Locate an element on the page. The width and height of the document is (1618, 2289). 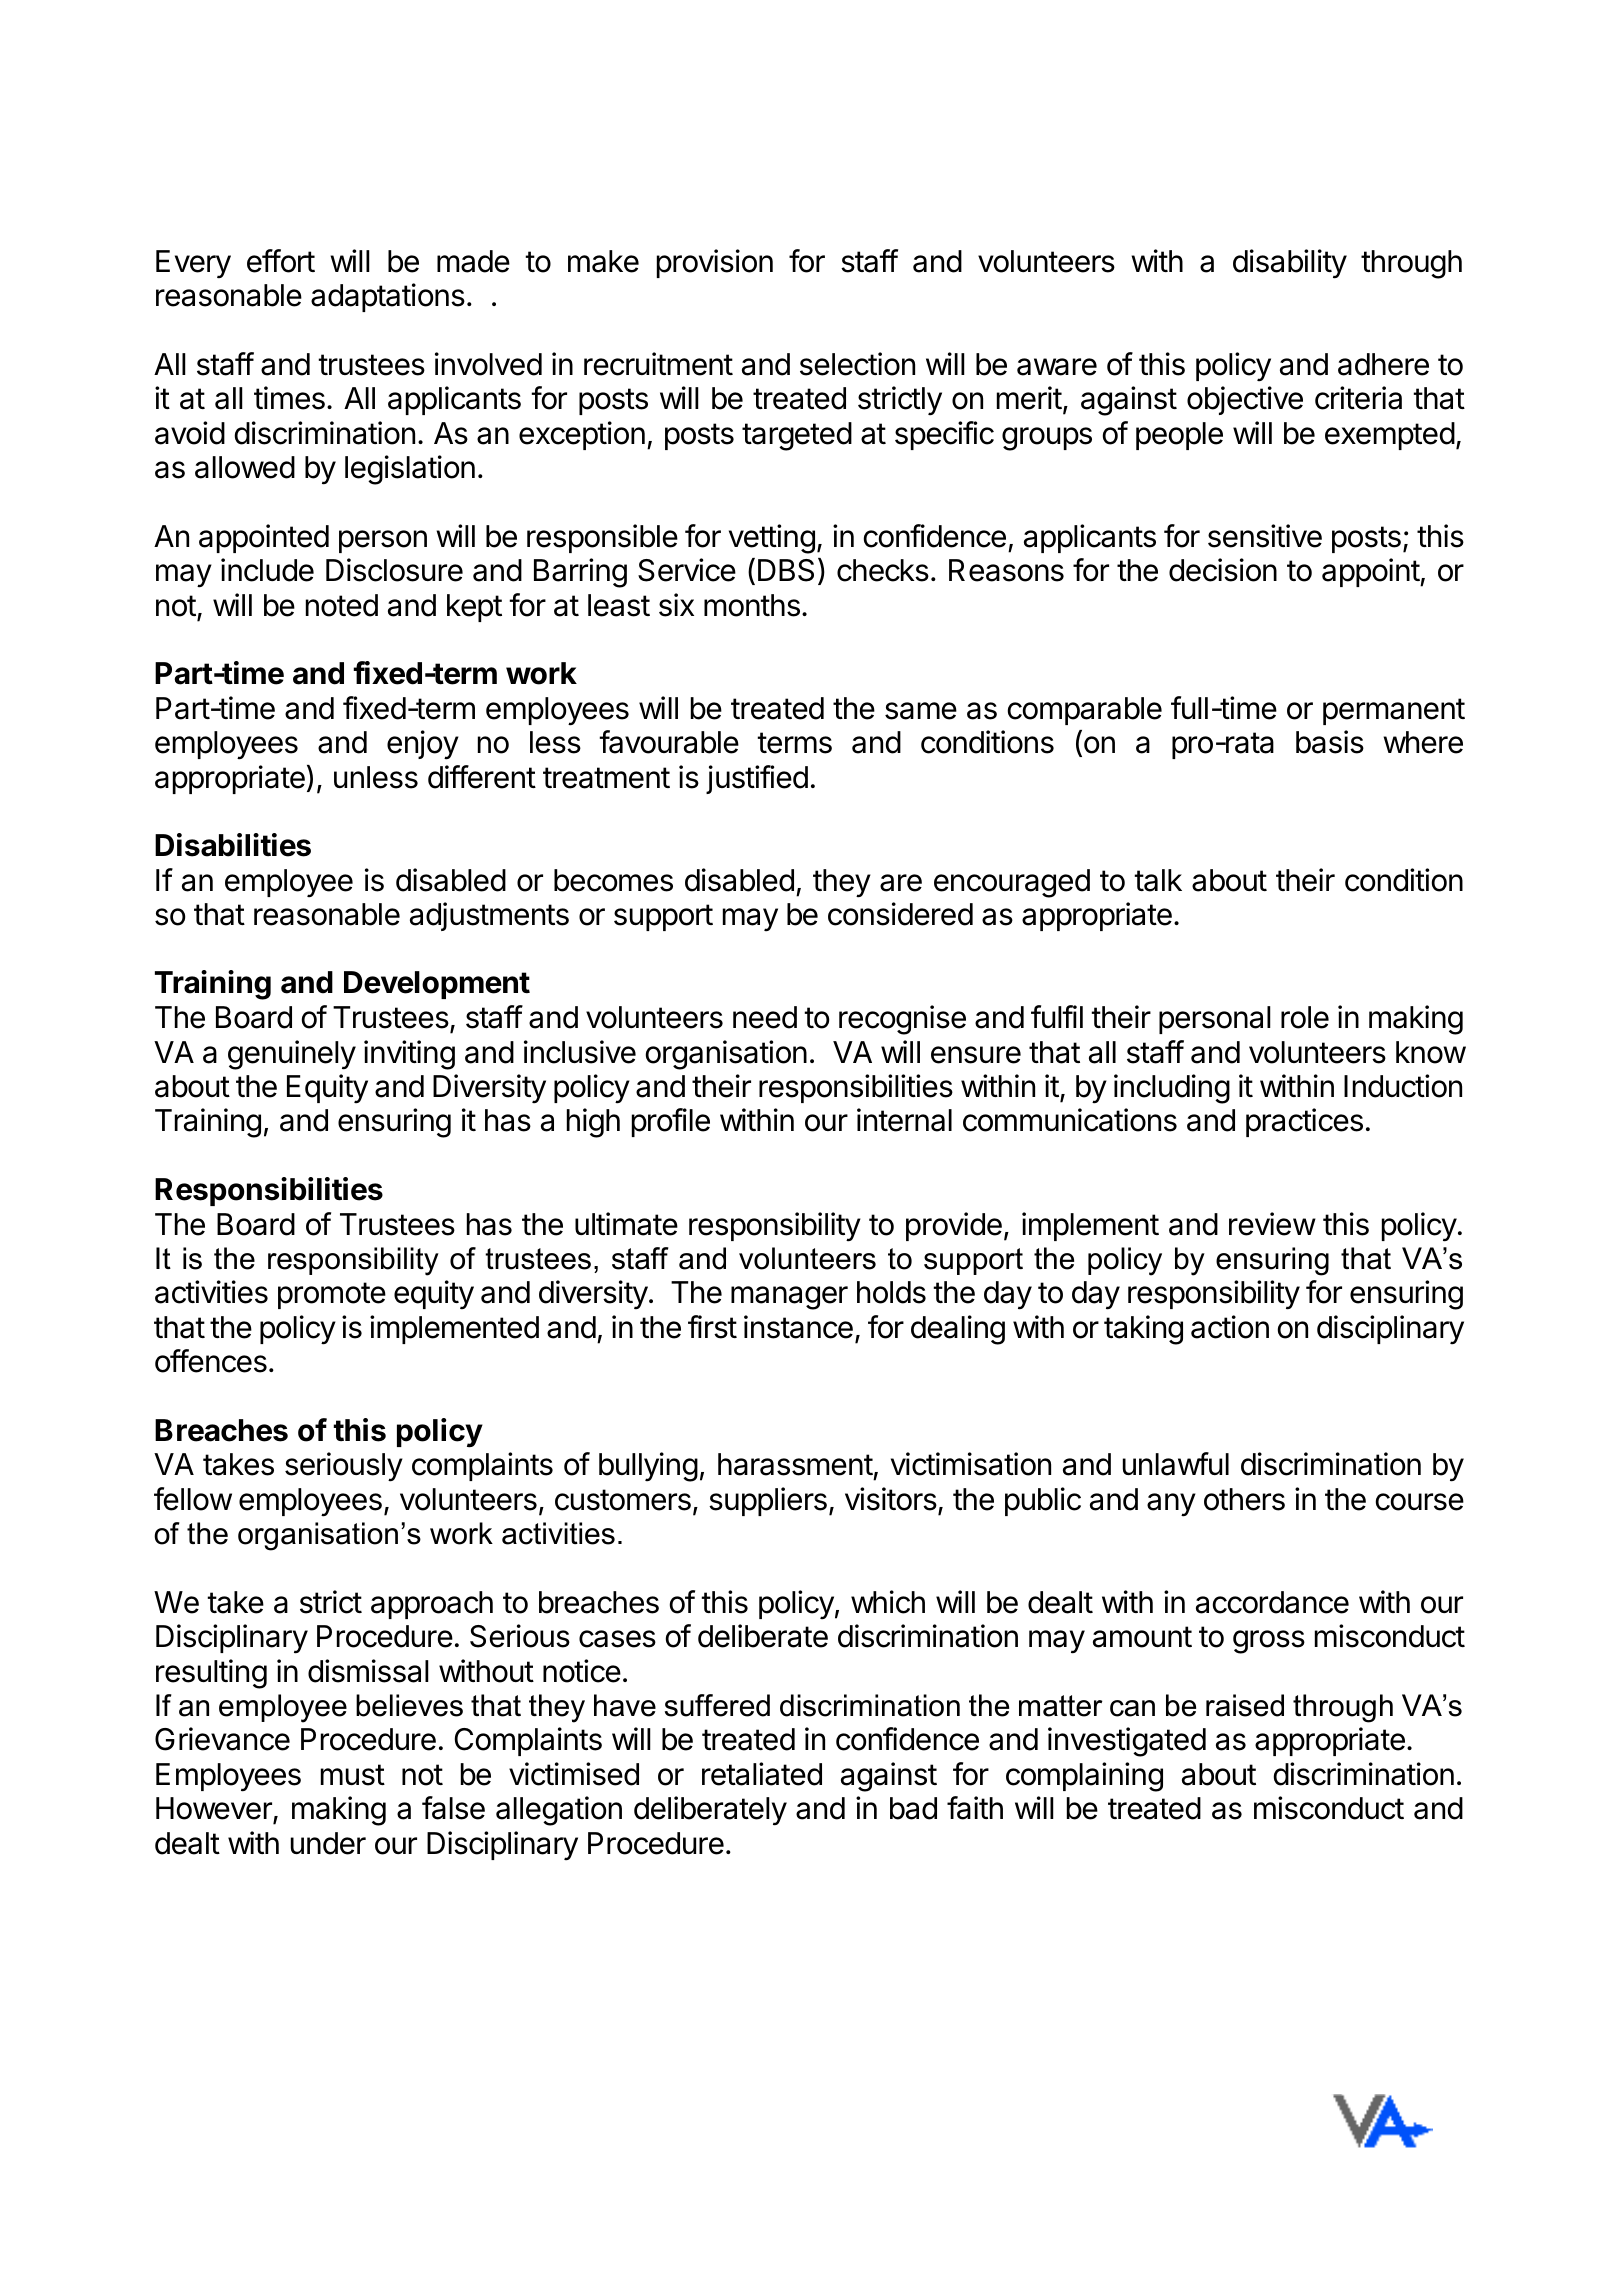
same is located at coordinates (921, 711).
